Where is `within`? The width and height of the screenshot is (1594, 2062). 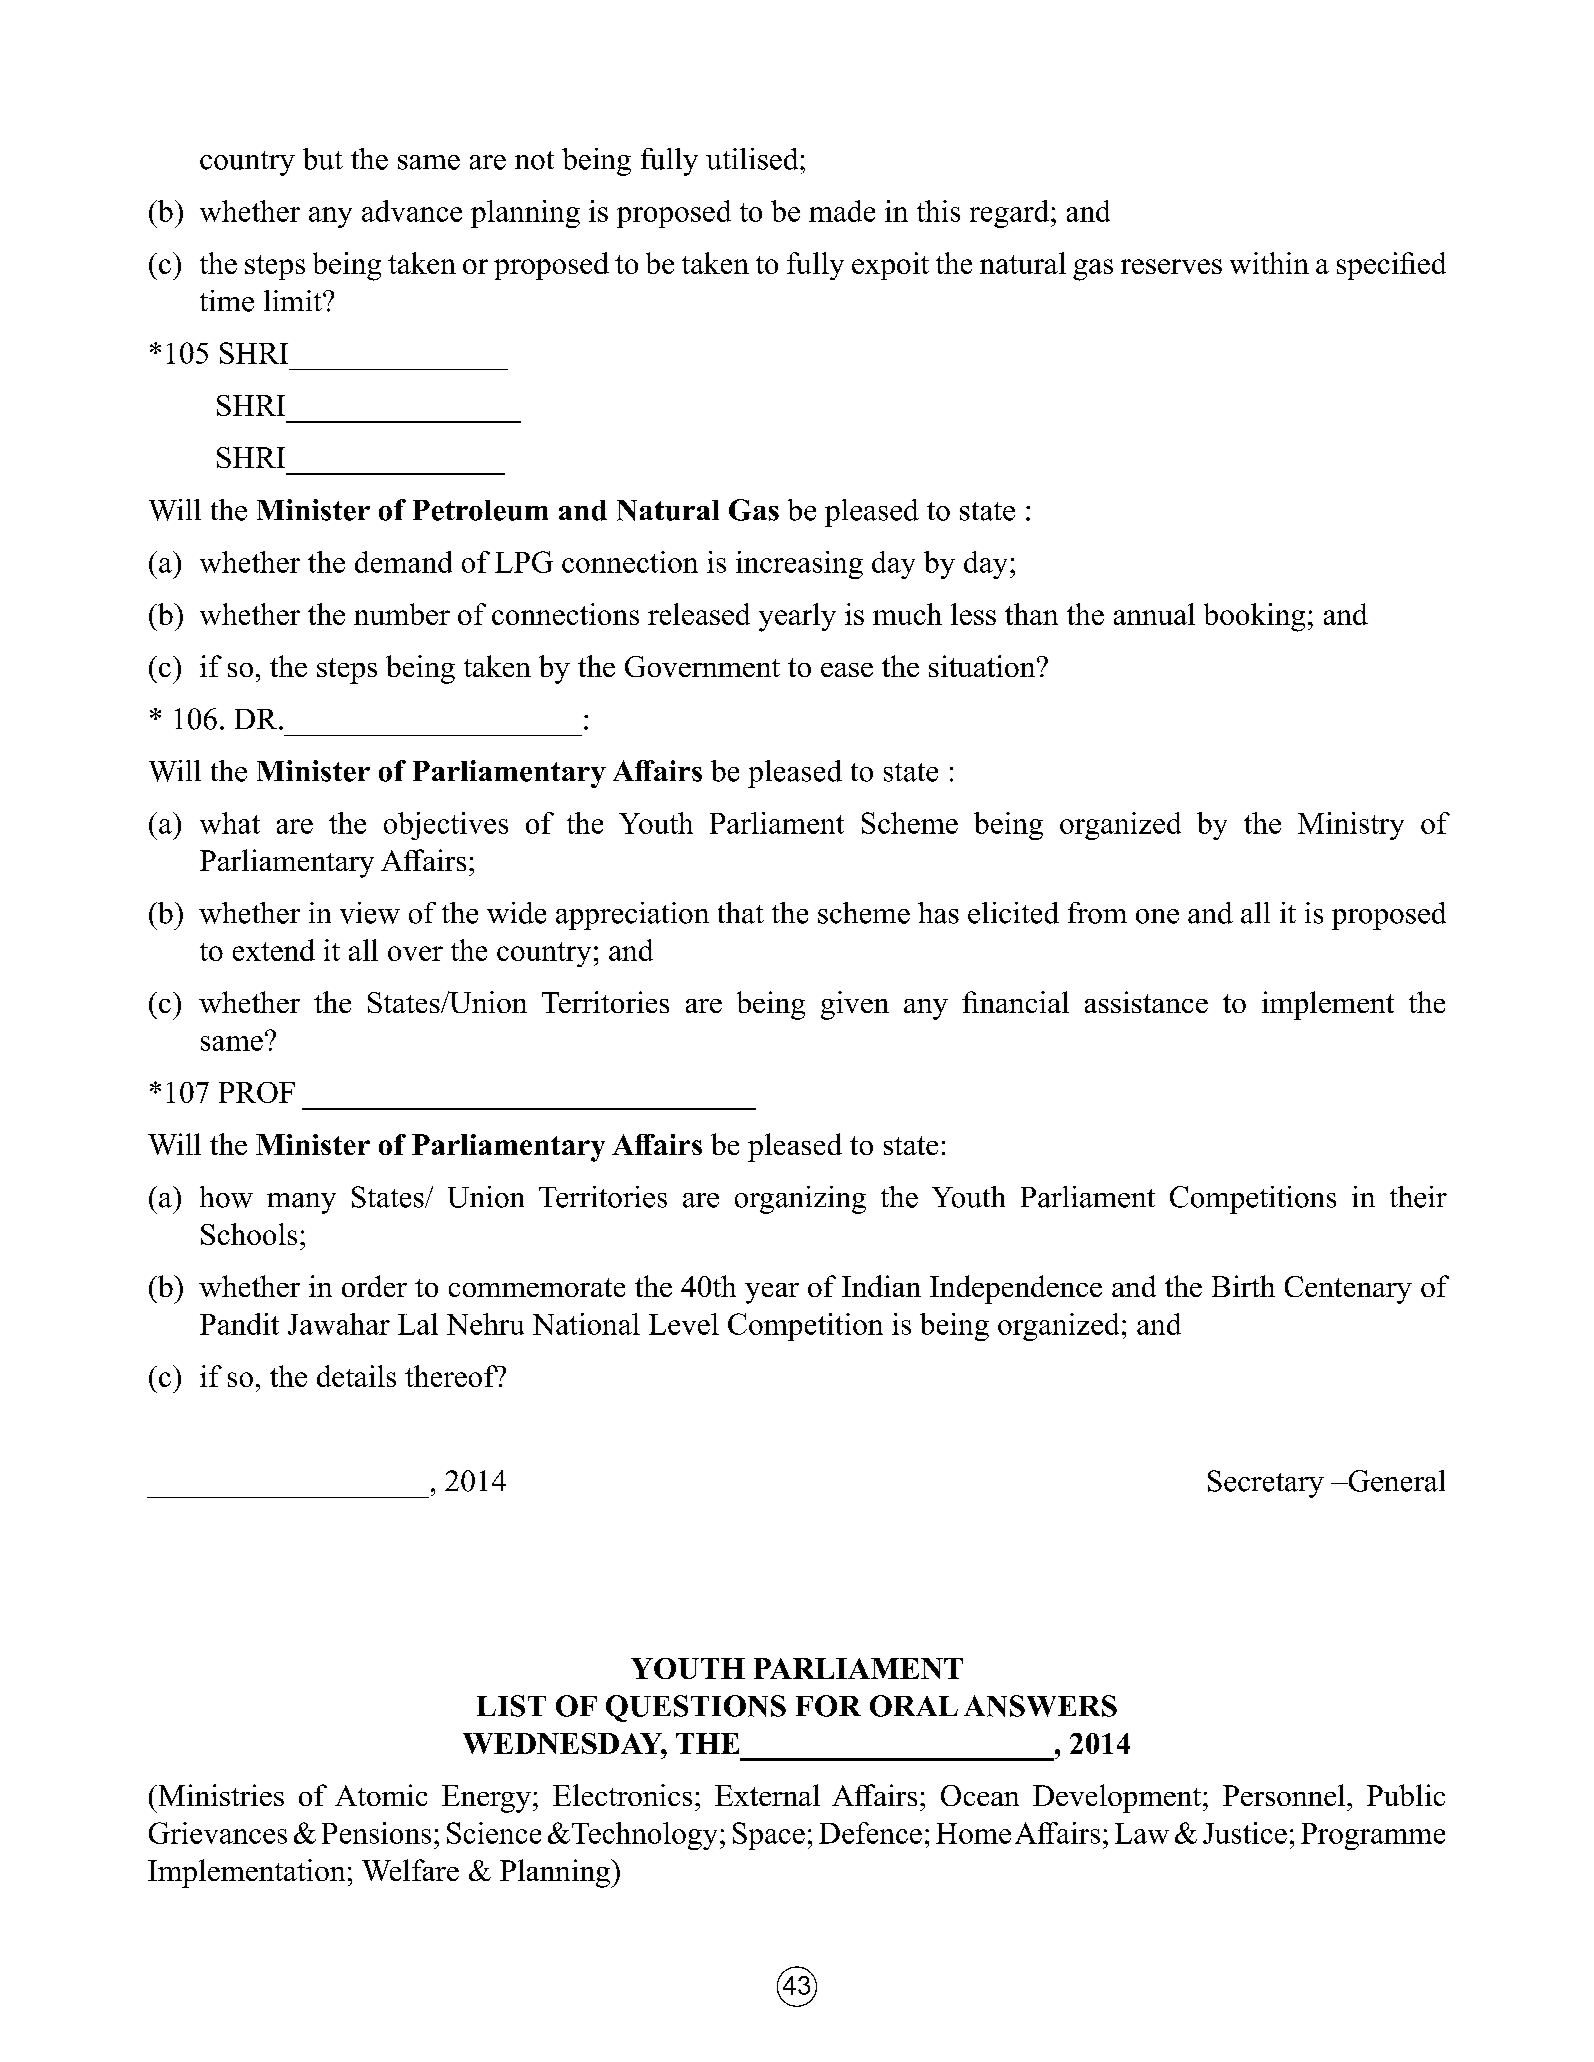
within is located at coordinates (1269, 263).
